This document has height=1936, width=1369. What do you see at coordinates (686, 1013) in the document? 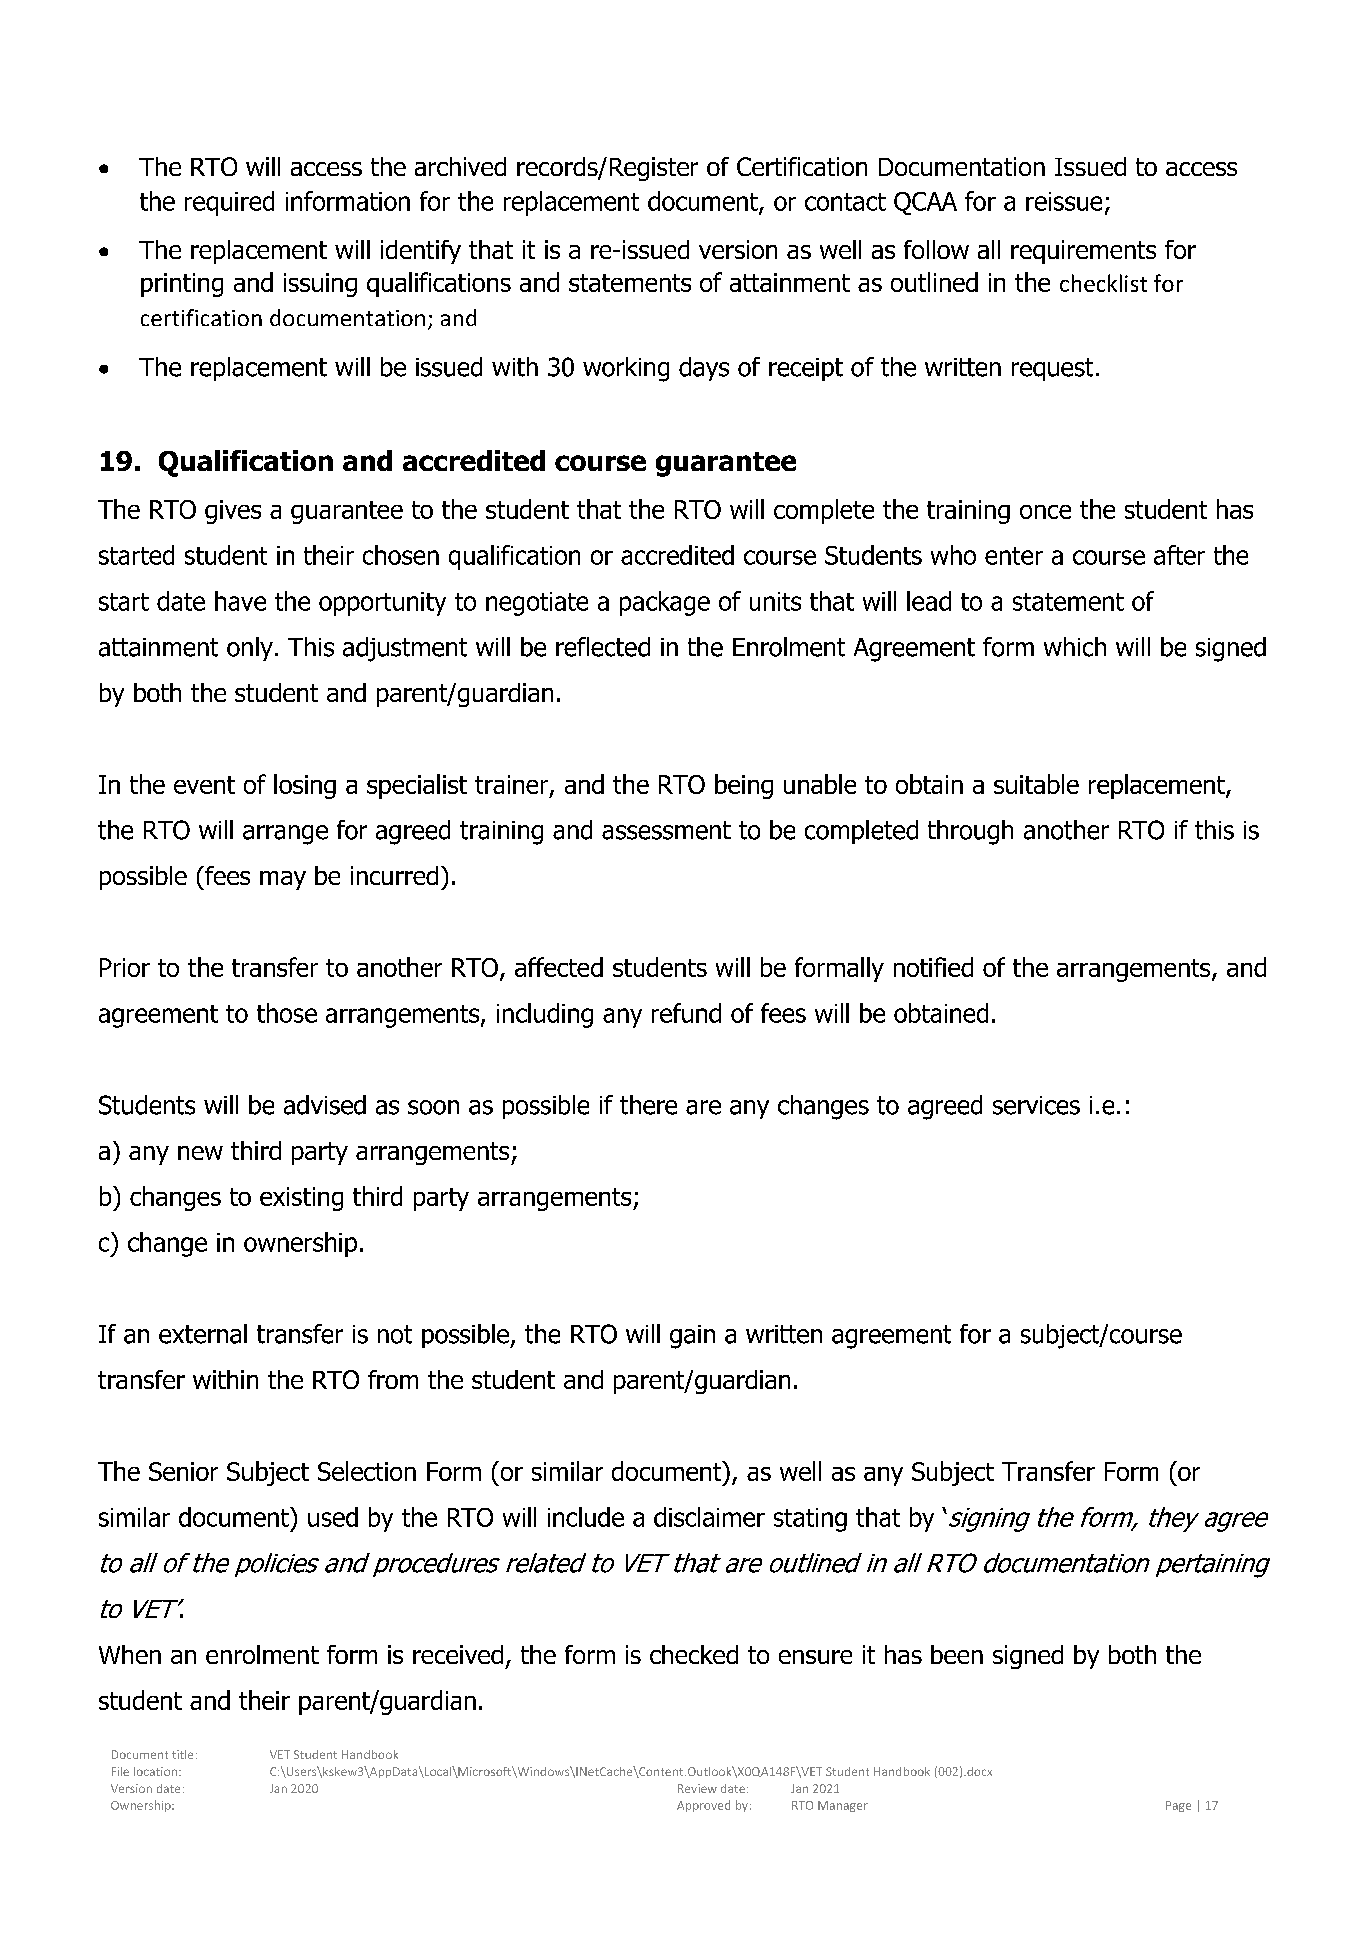
I see `refund` at bounding box center [686, 1013].
